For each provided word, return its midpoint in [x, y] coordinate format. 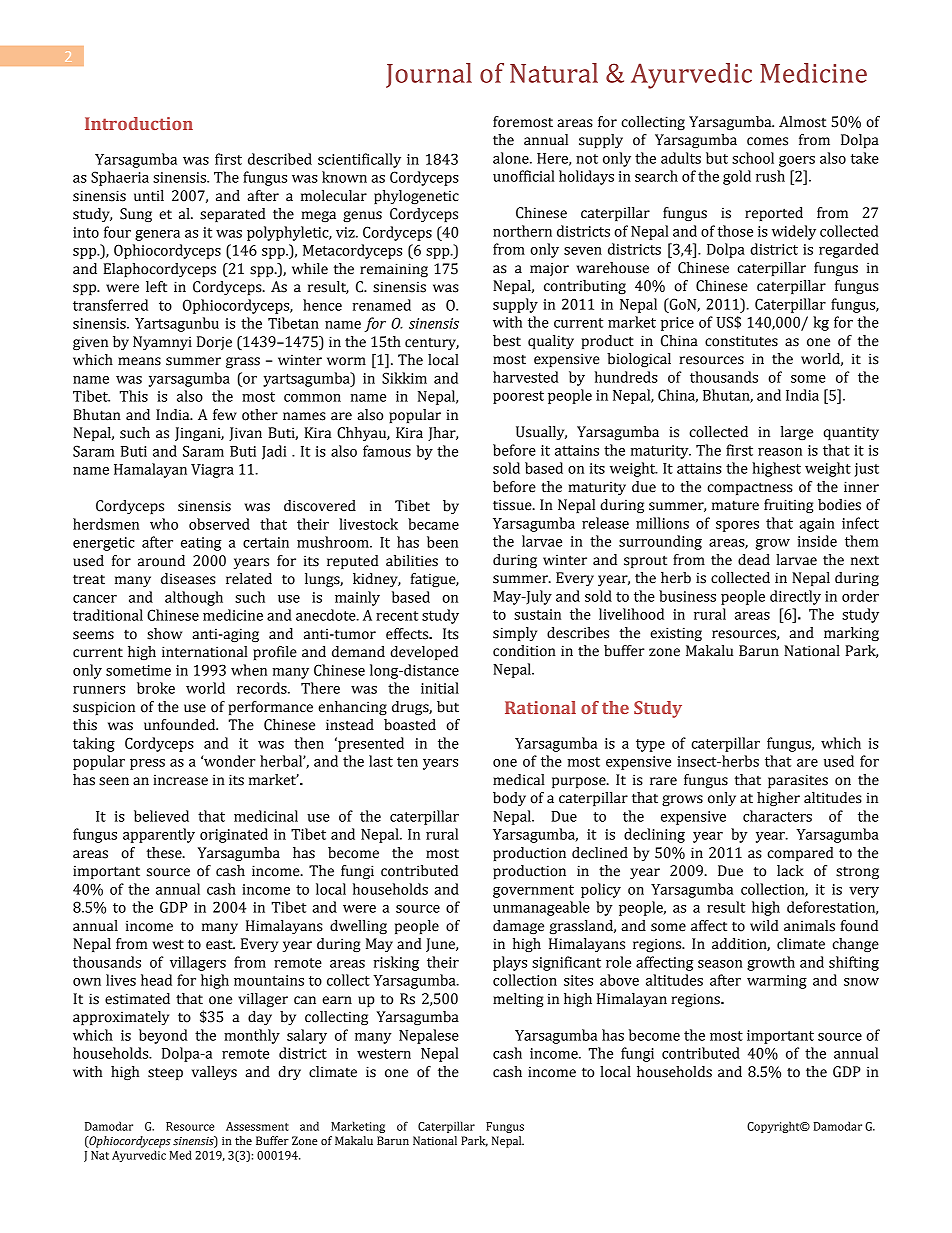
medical [519, 780]
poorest [518, 397]
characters [777, 816]
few [225, 415]
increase [180, 780]
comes [767, 141]
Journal [429, 75]
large [797, 433]
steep [165, 1073]
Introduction [139, 123]
